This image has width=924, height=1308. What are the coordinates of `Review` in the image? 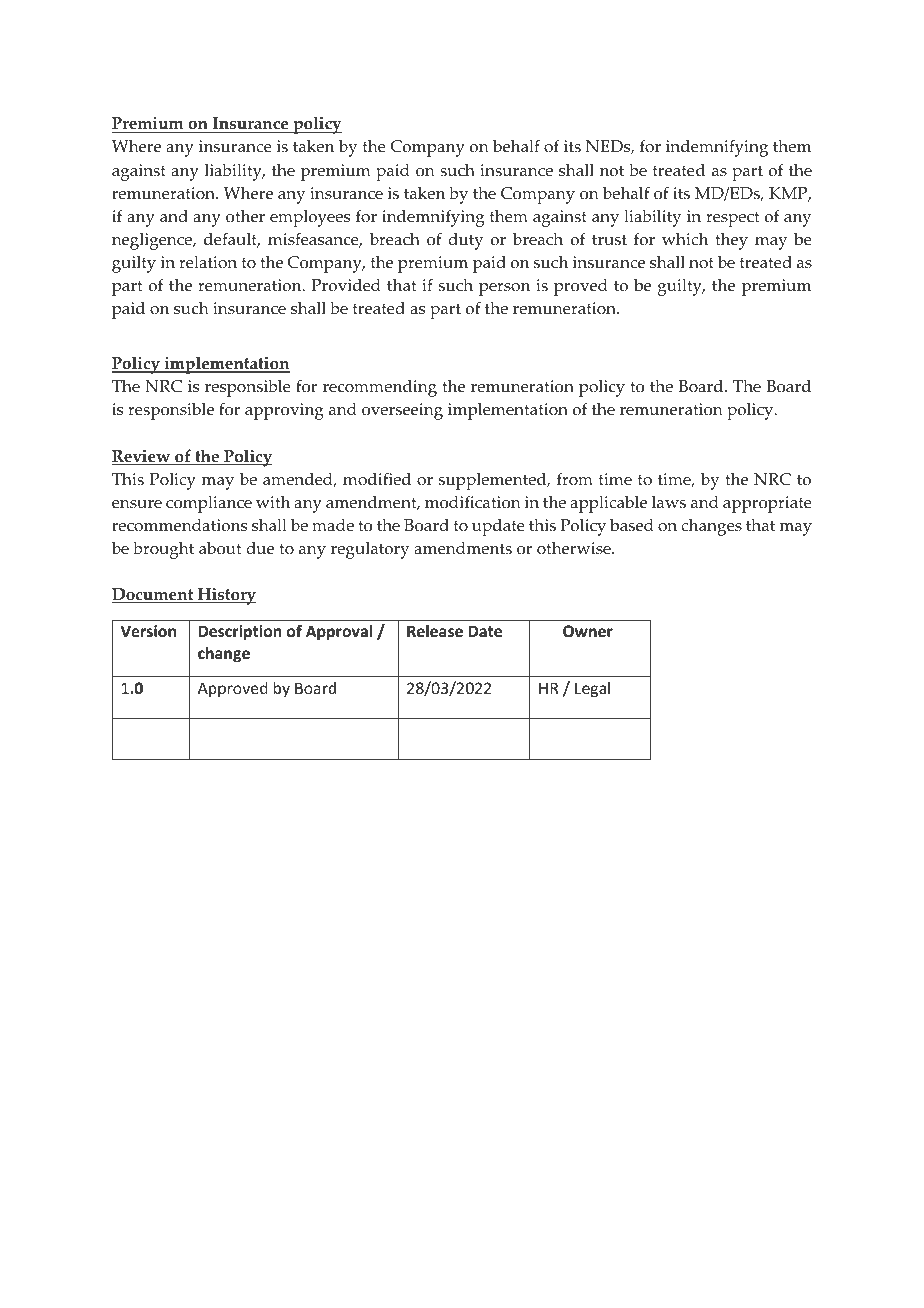 It's located at (142, 457).
